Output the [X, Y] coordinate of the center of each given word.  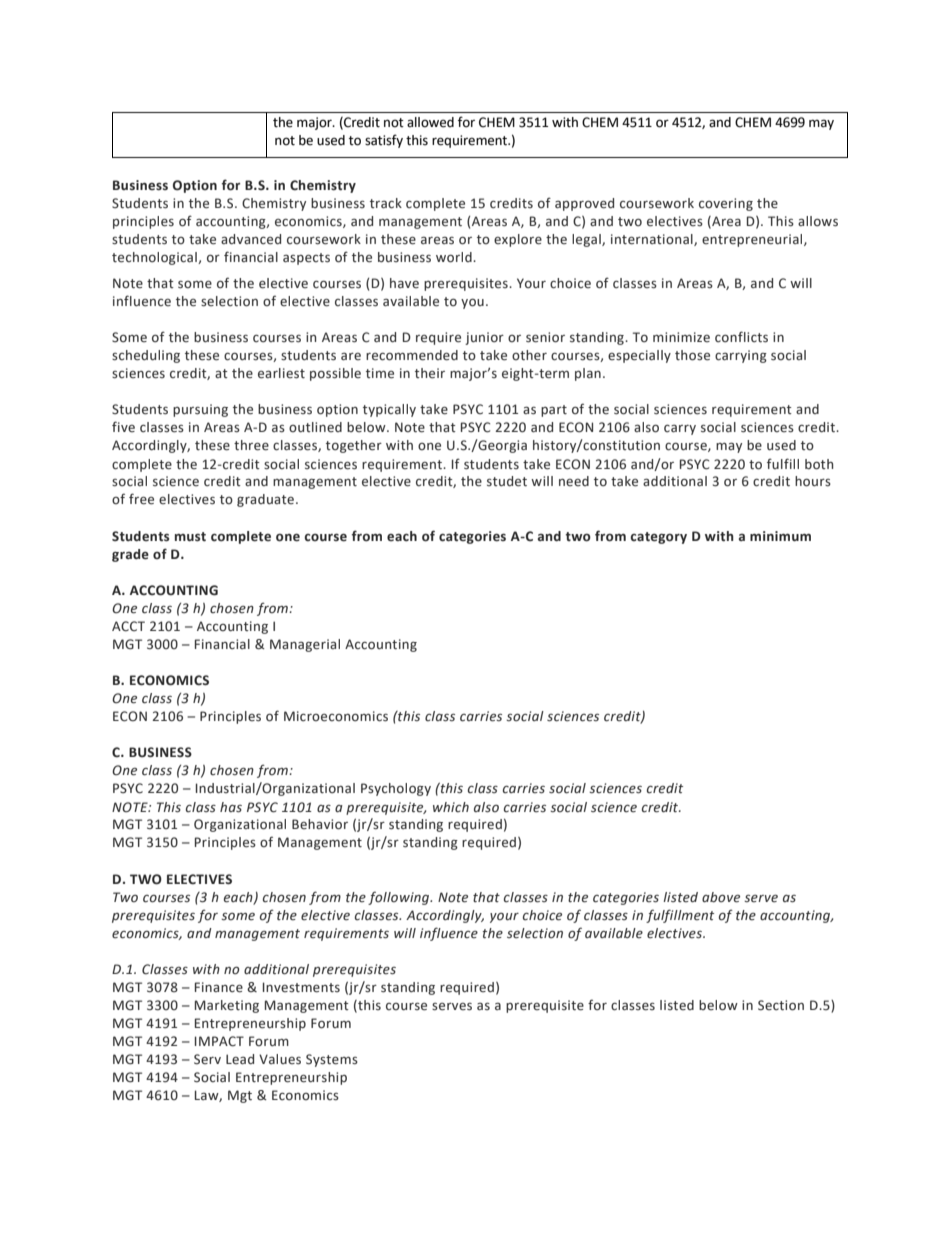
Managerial [305, 645]
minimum [780, 536]
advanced [251, 239]
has [231, 807]
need [574, 481]
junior [484, 338]
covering [726, 204]
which [451, 807]
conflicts [741, 337]
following [400, 898]
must [190, 537]
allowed [430, 122]
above [721, 897]
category [658, 538]
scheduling [146, 356]
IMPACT [219, 1041]
